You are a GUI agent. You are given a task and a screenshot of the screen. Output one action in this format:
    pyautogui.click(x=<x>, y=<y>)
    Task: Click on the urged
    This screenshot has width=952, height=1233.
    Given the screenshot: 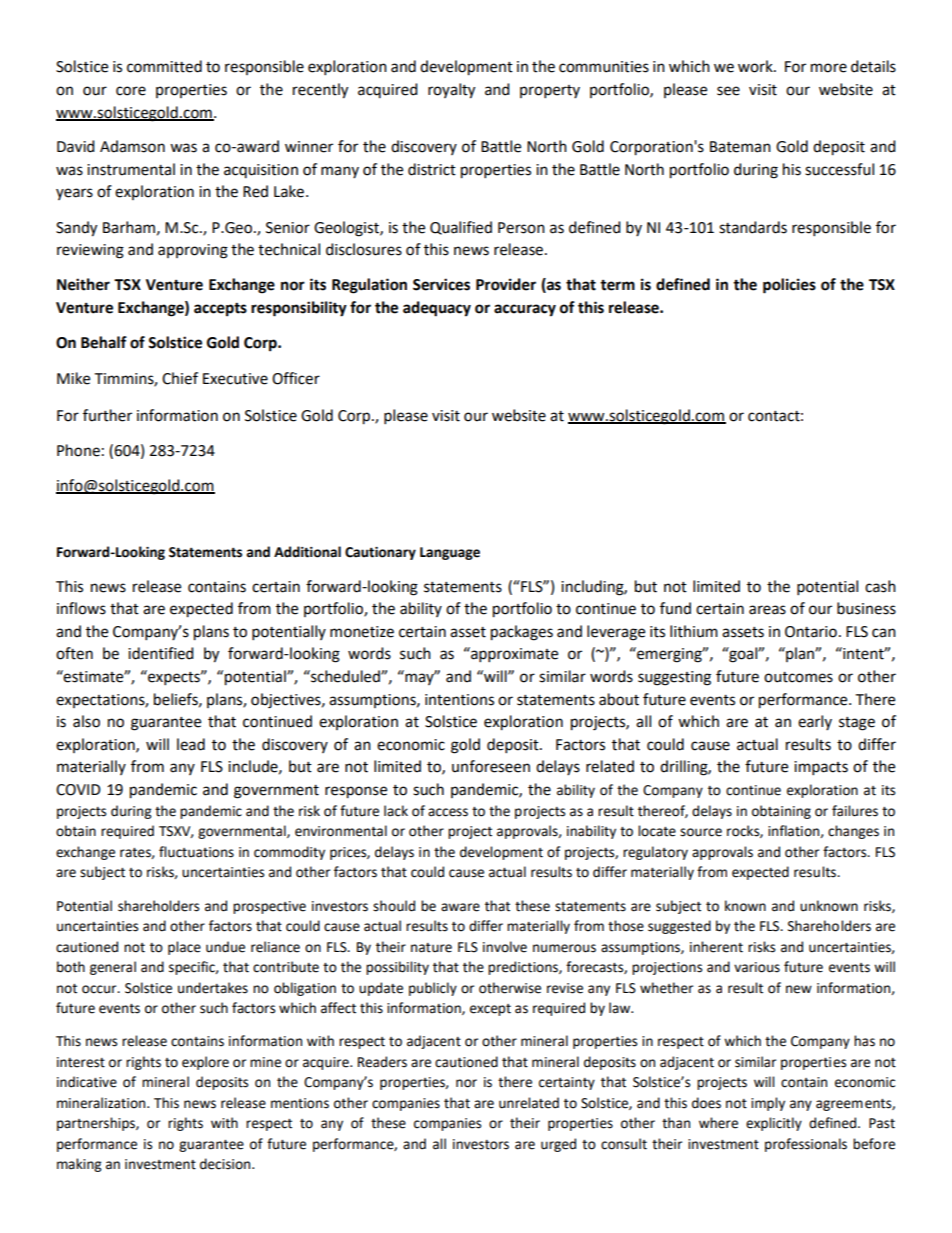 What is the action you would take?
    pyautogui.click(x=558, y=1145)
